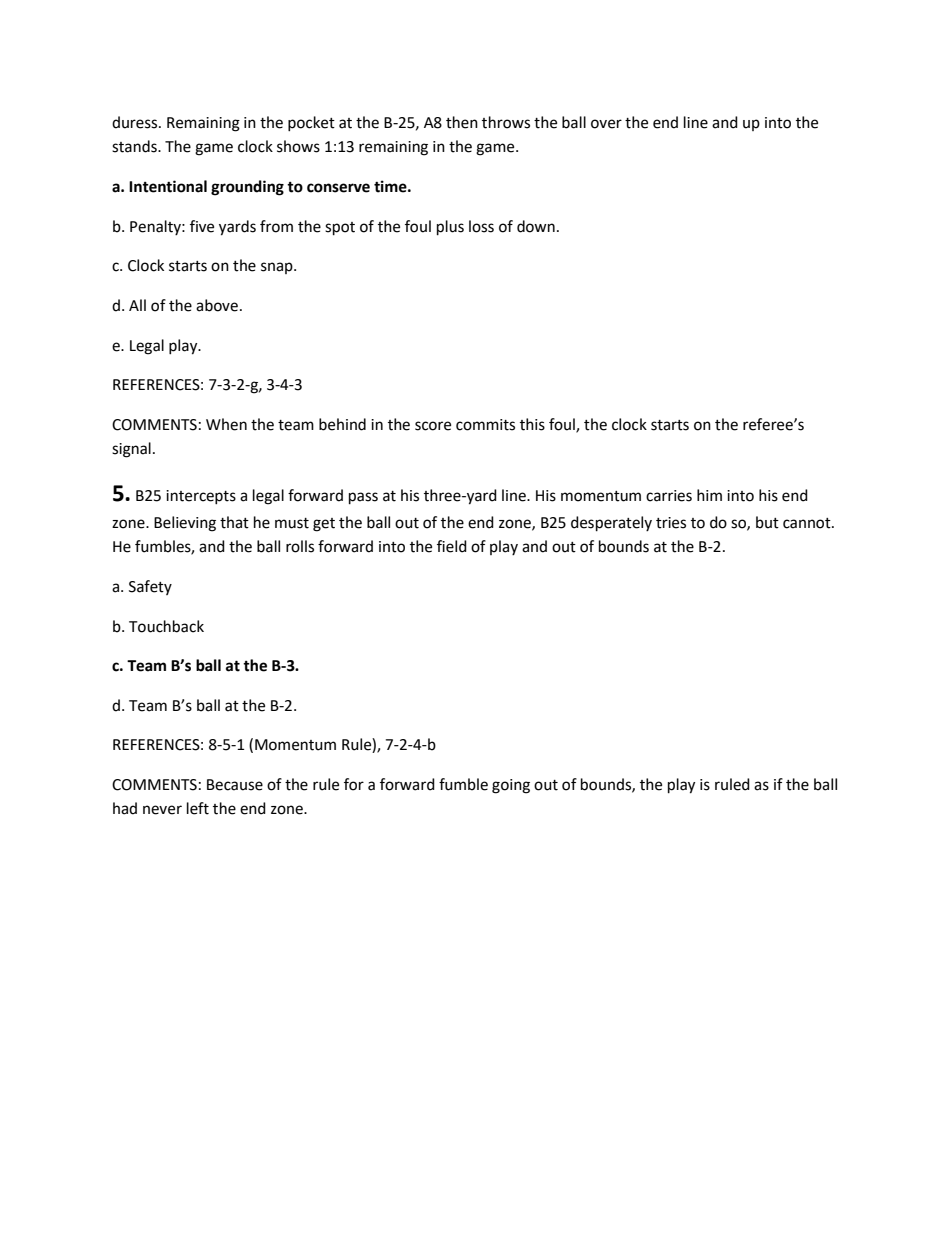 Image resolution: width=952 pixels, height=1233 pixels. Describe the element at coordinates (606, 124) in the screenshot. I see `over` at that location.
